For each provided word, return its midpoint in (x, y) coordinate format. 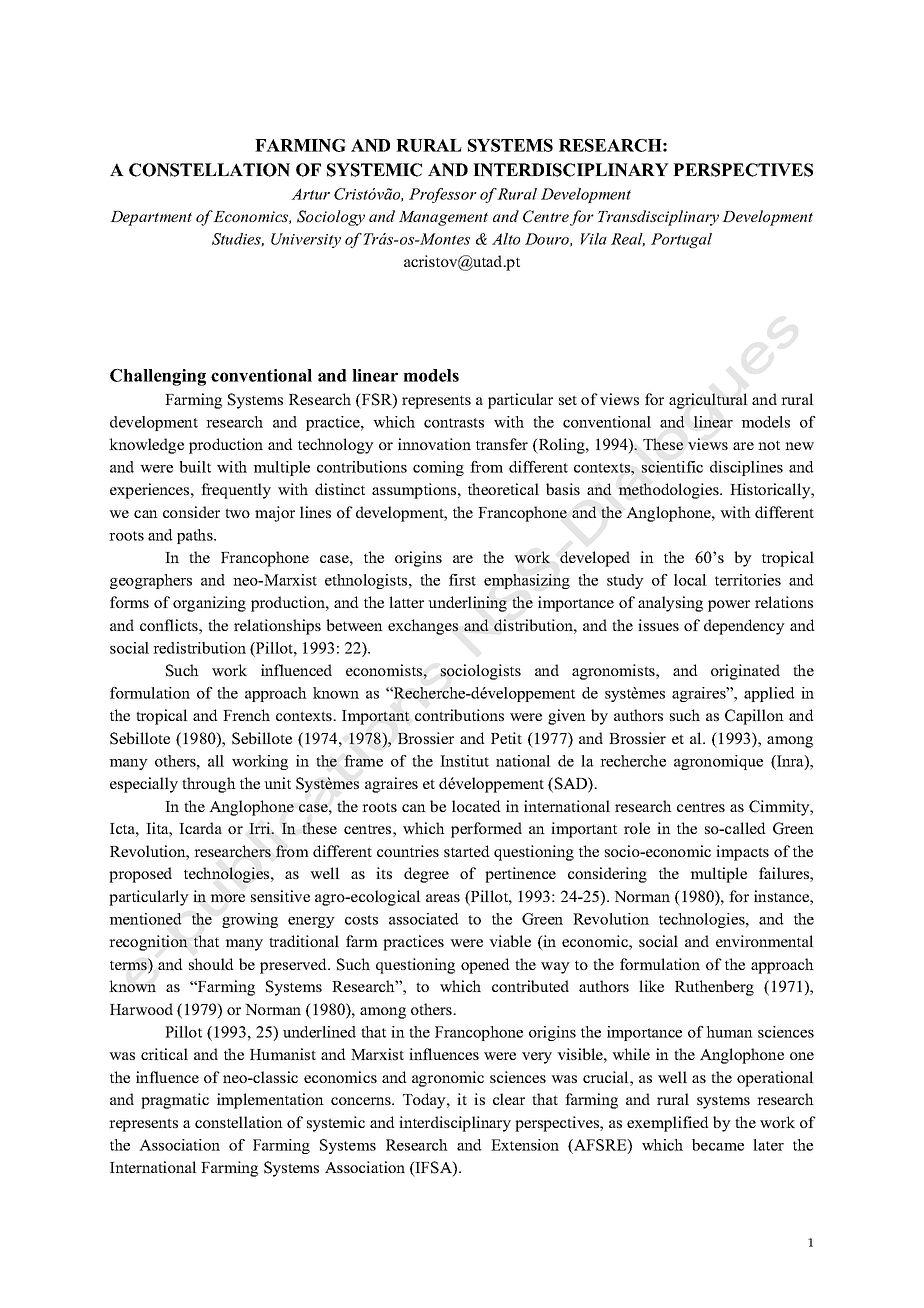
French (246, 715)
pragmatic (175, 1101)
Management (443, 218)
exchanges (423, 627)
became (718, 1145)
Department (151, 218)
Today (425, 1101)
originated (745, 672)
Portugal (681, 240)
